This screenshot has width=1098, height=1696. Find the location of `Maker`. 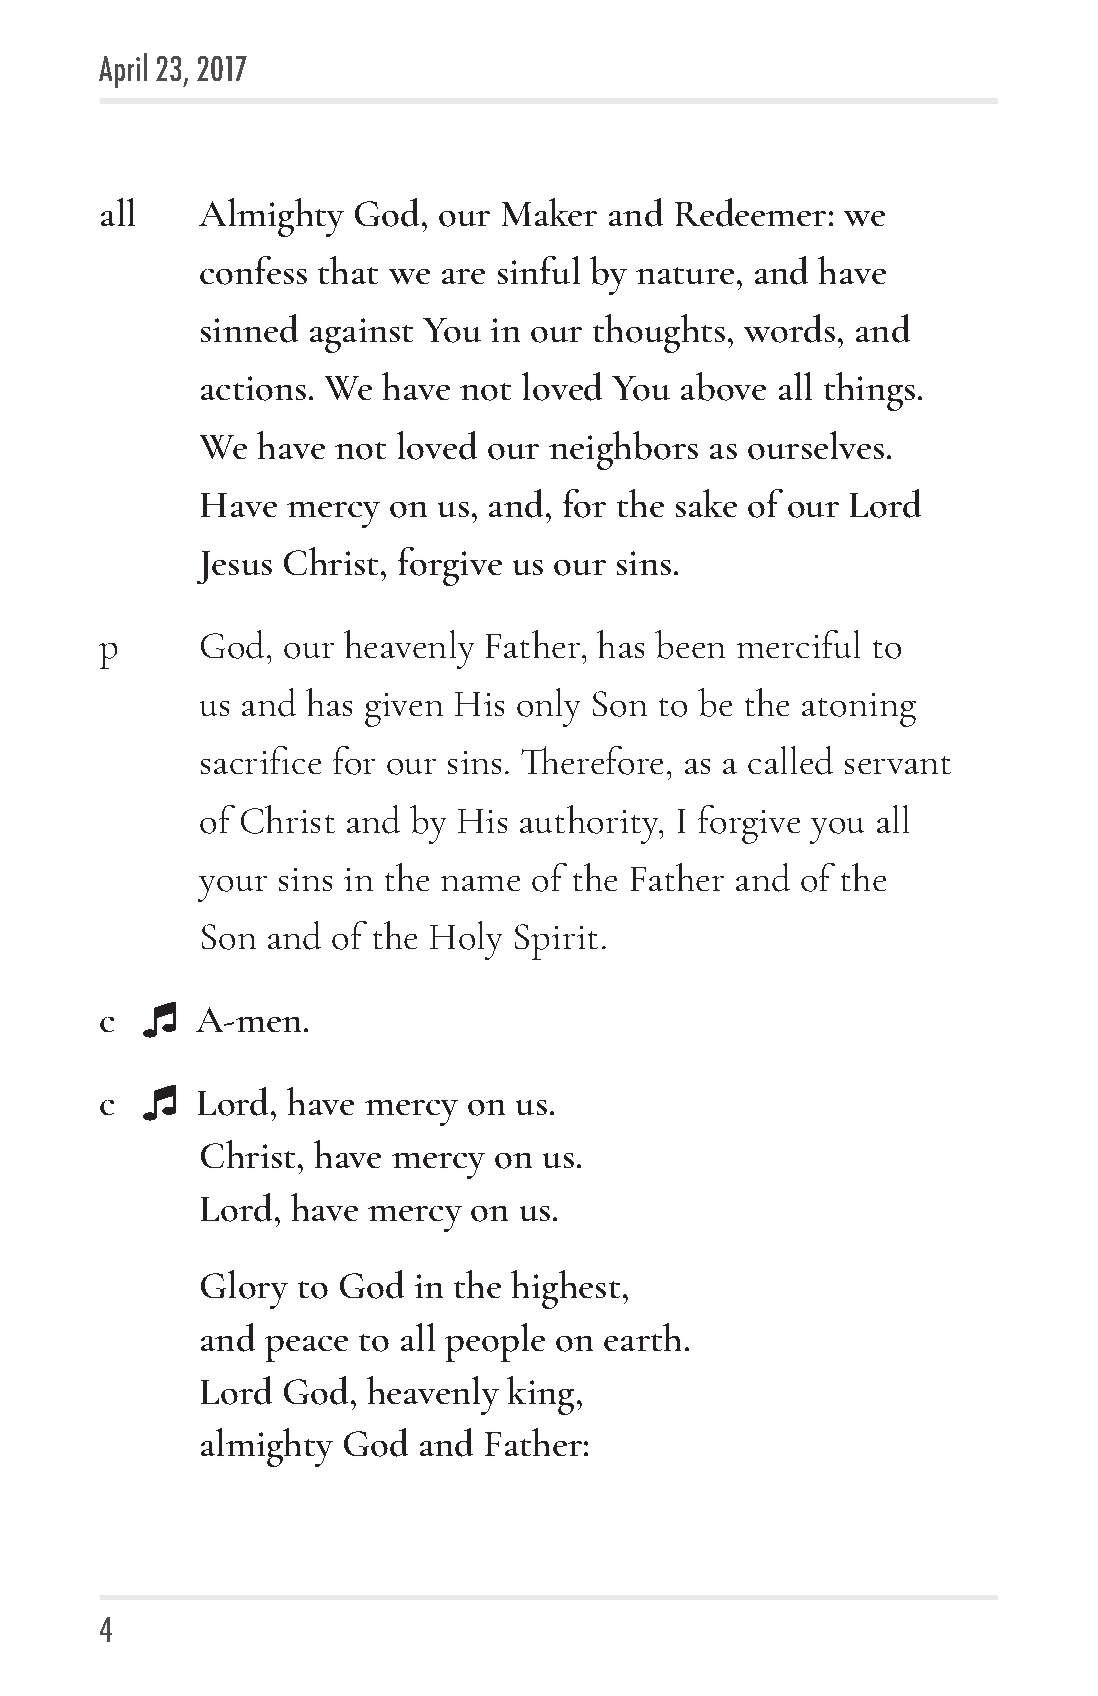

Maker is located at coordinates (549, 212).
